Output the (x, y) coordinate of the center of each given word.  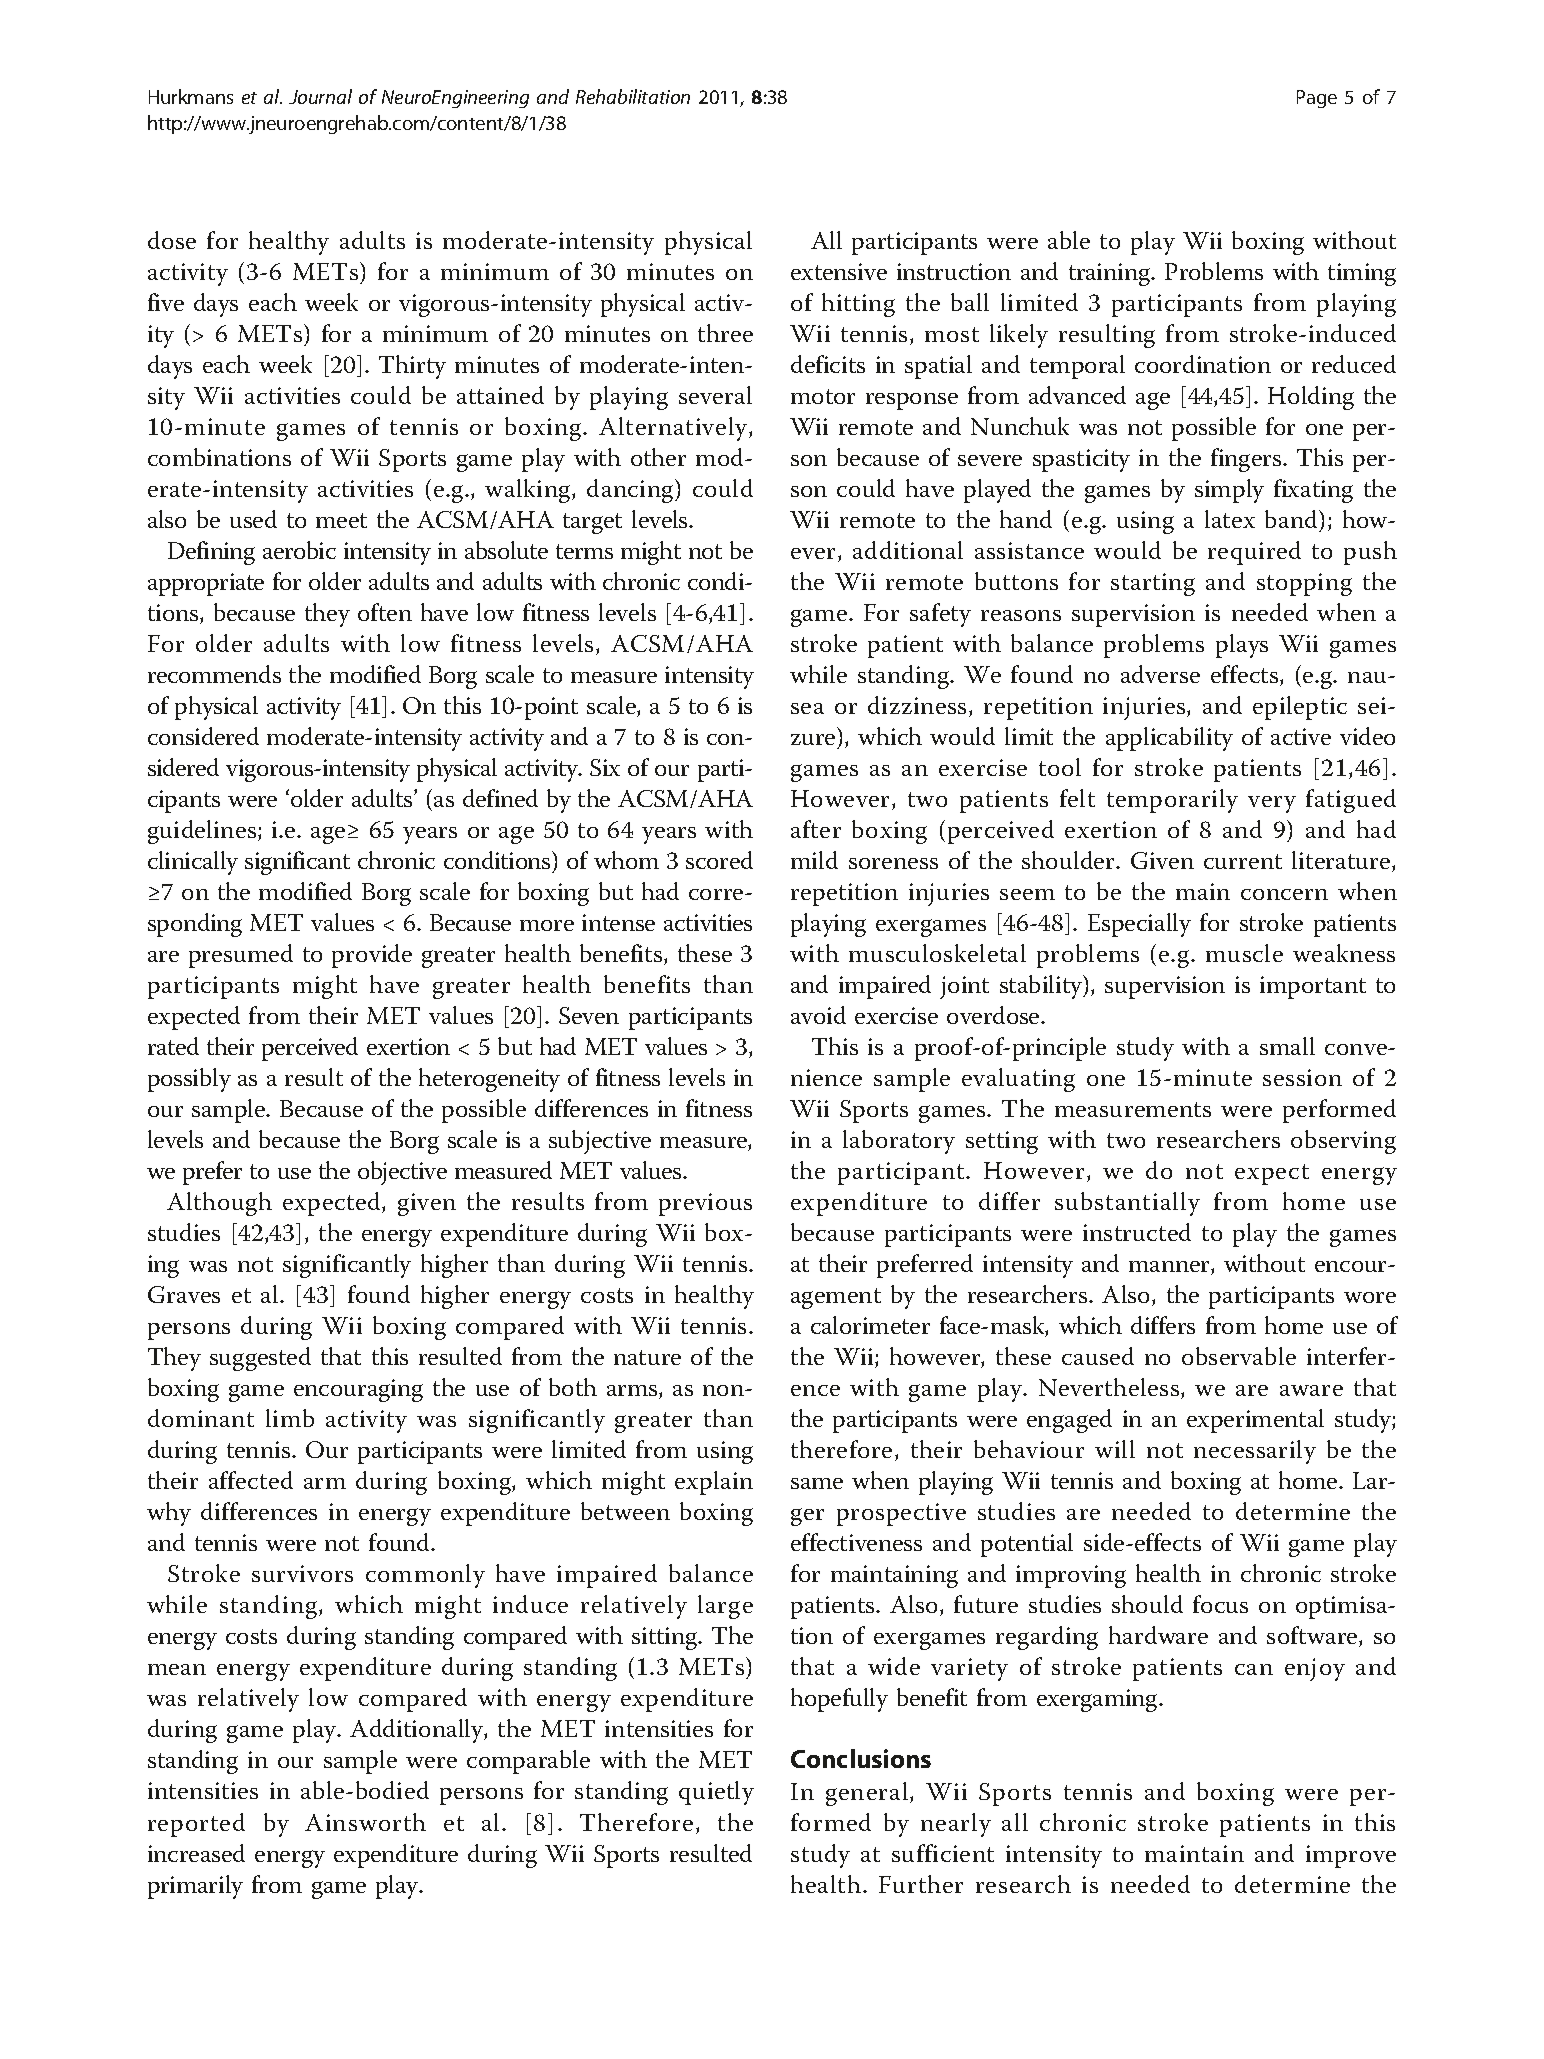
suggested (260, 1359)
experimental (1255, 1421)
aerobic (299, 550)
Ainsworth (365, 1822)
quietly (716, 1793)
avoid (818, 1015)
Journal (320, 96)
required (1254, 553)
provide (372, 956)
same (817, 1483)
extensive (839, 271)
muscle (1244, 953)
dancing (631, 491)
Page (1317, 99)
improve (1351, 1856)
